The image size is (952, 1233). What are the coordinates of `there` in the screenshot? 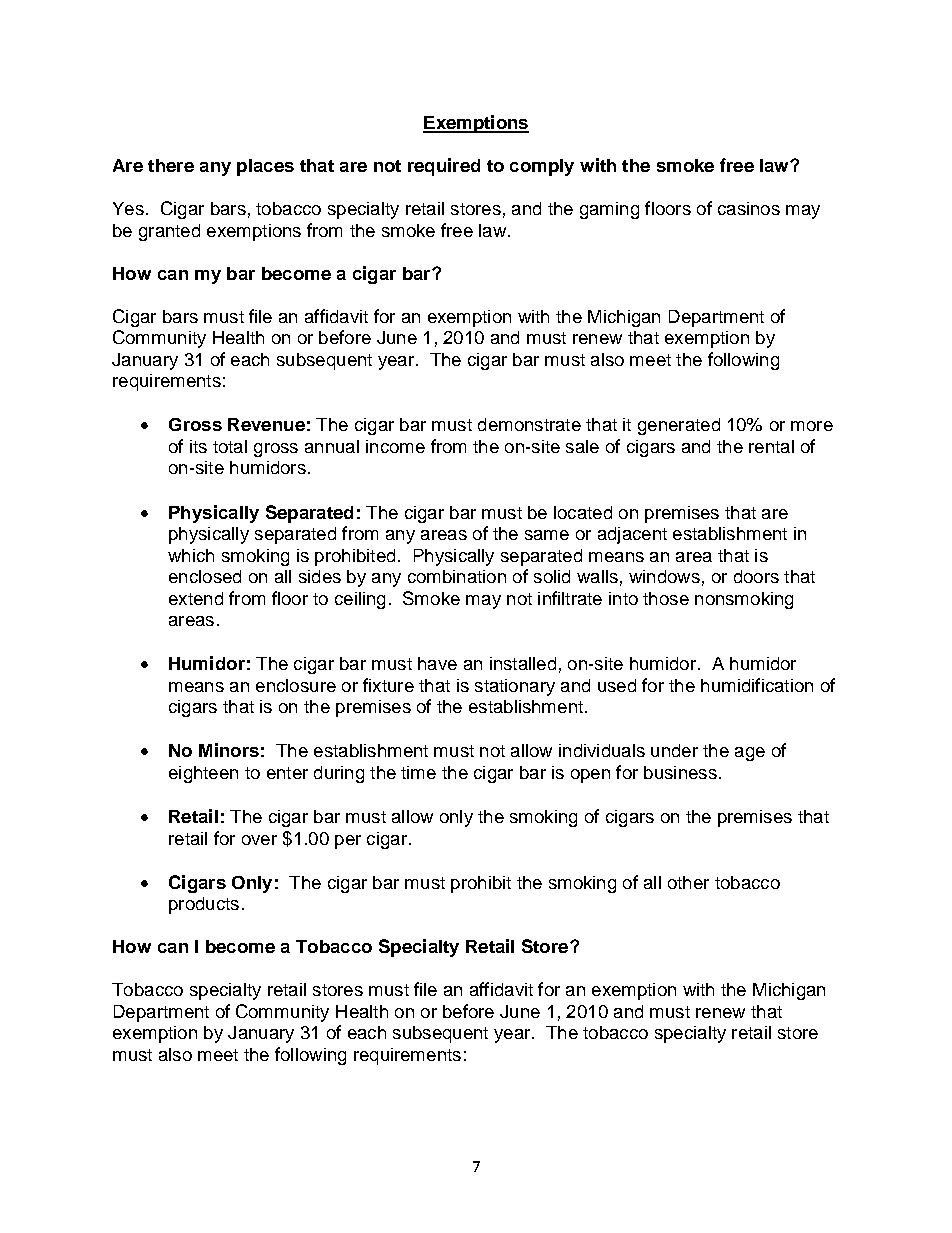 It's located at (171, 165).
